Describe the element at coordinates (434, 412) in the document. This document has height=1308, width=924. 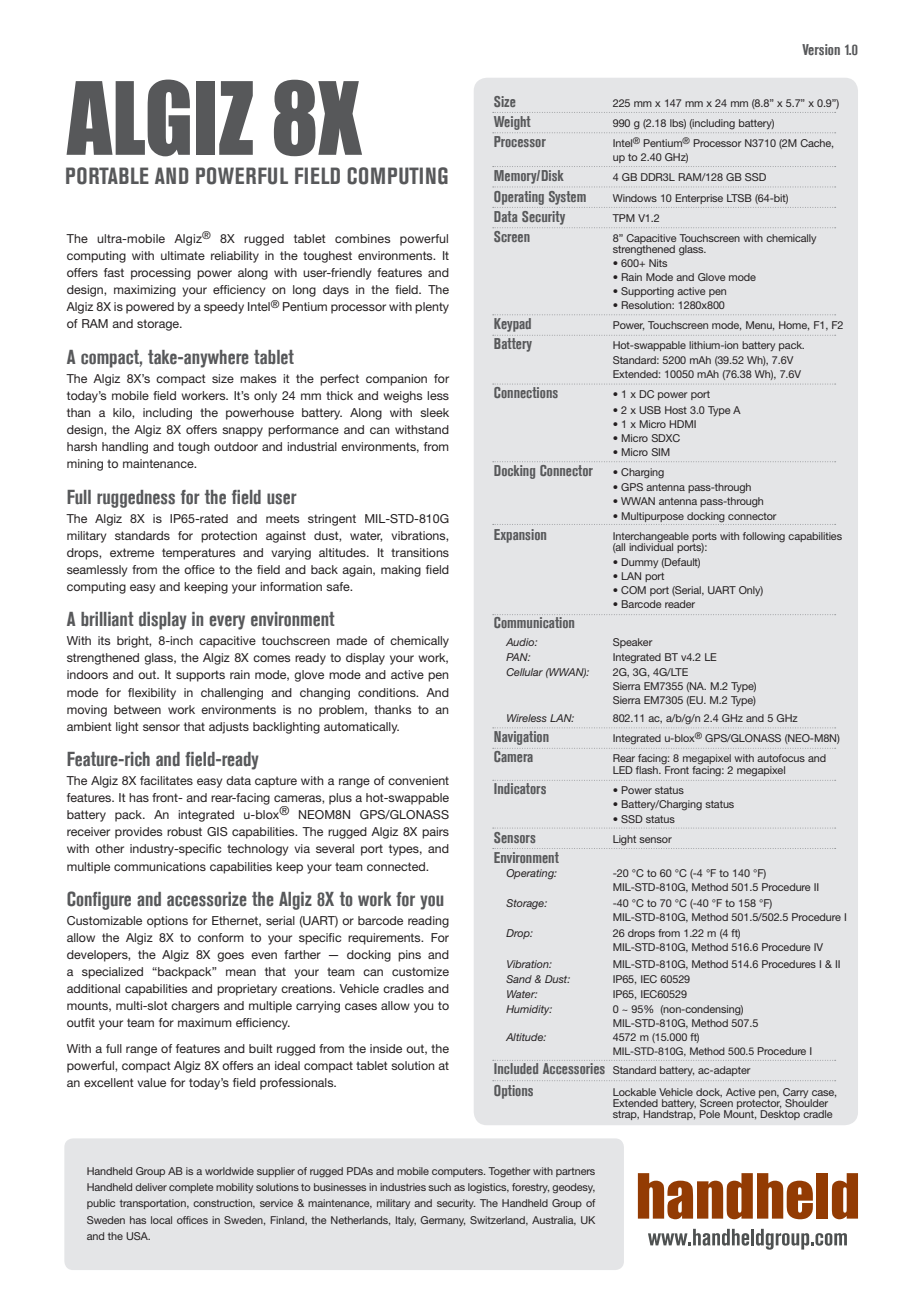
I see `sleek` at that location.
